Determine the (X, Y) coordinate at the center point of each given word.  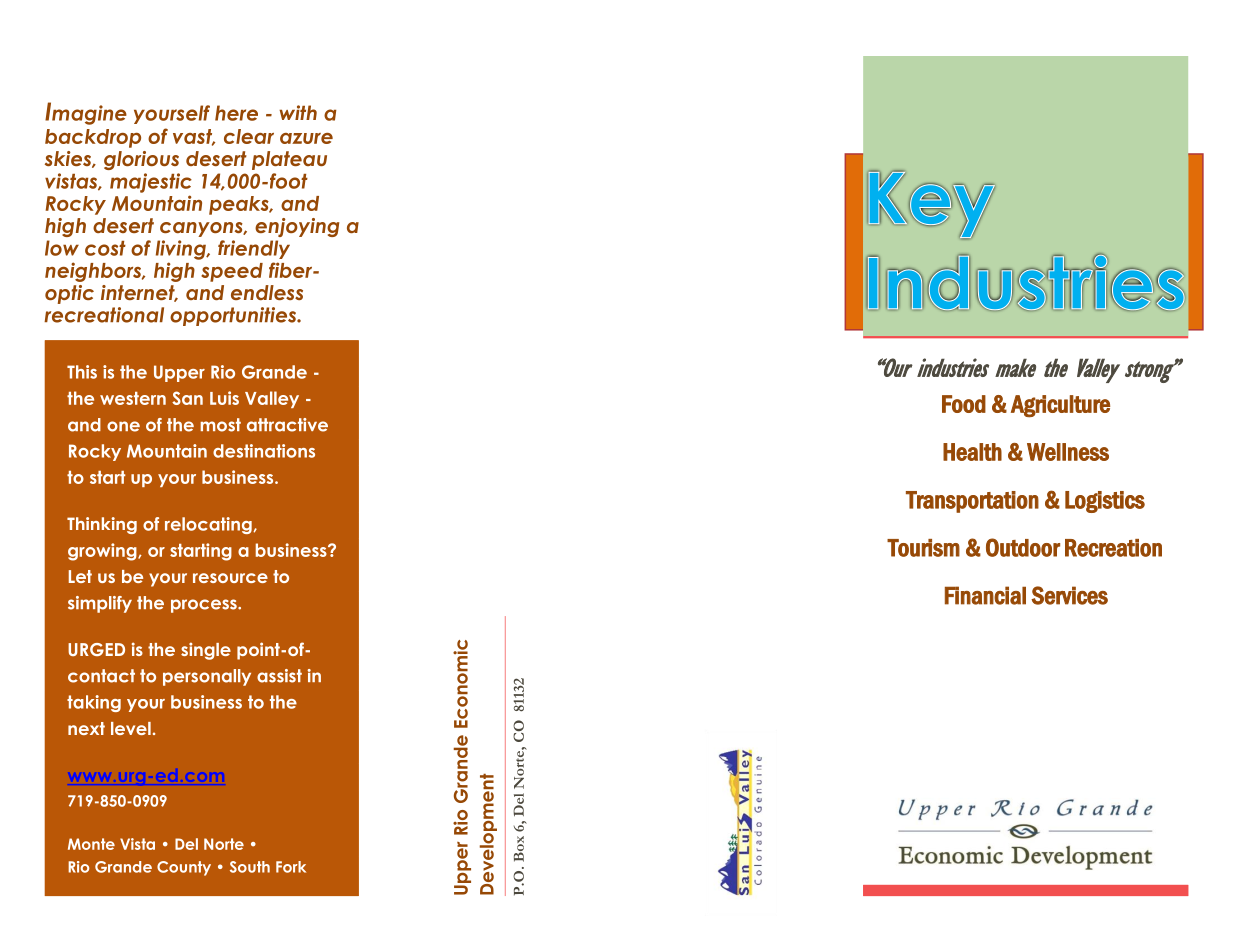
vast (194, 137)
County (184, 868)
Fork (291, 867)
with (298, 112)
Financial (985, 595)
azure (306, 138)
